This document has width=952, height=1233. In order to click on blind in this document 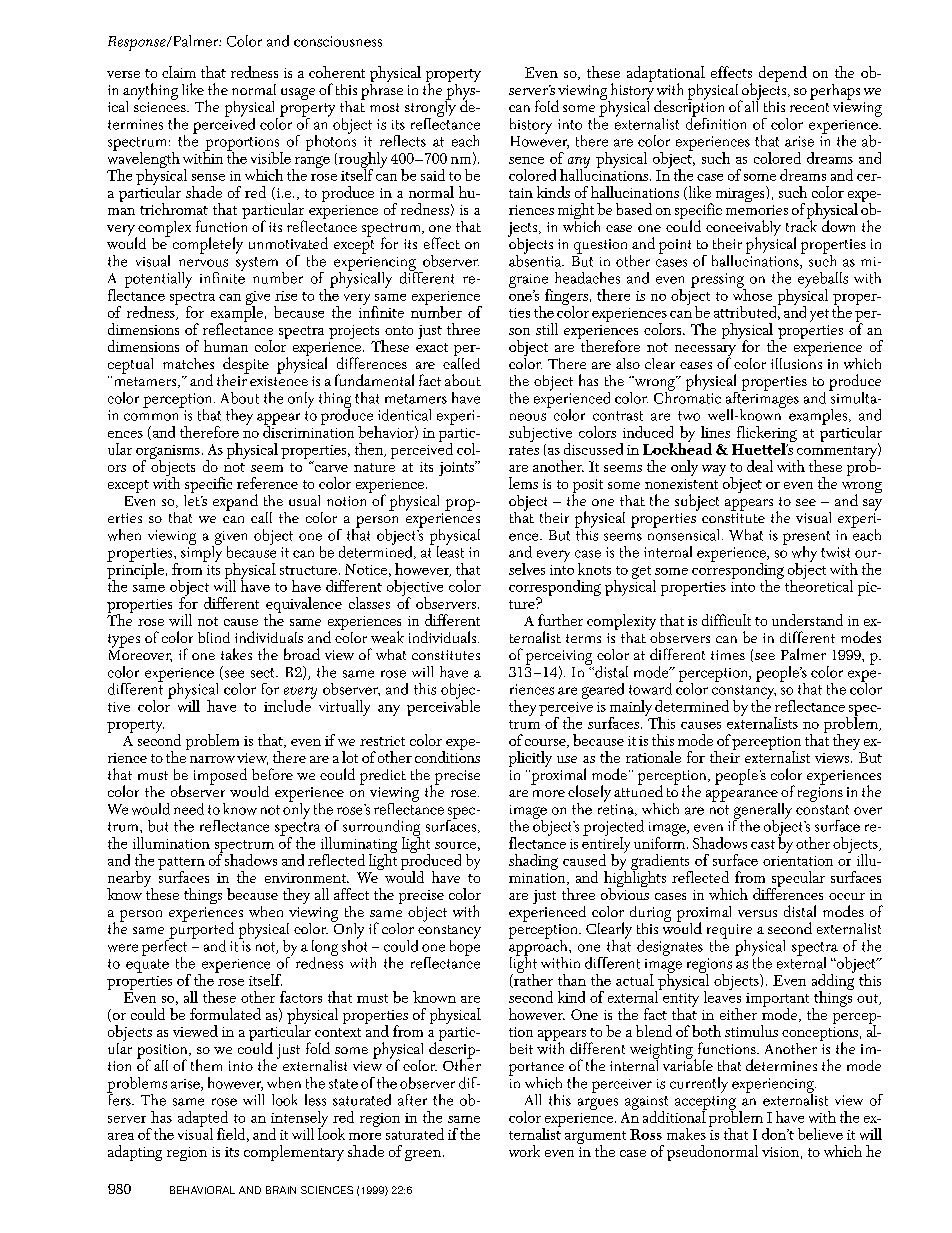, I will do `click(214, 637)`.
